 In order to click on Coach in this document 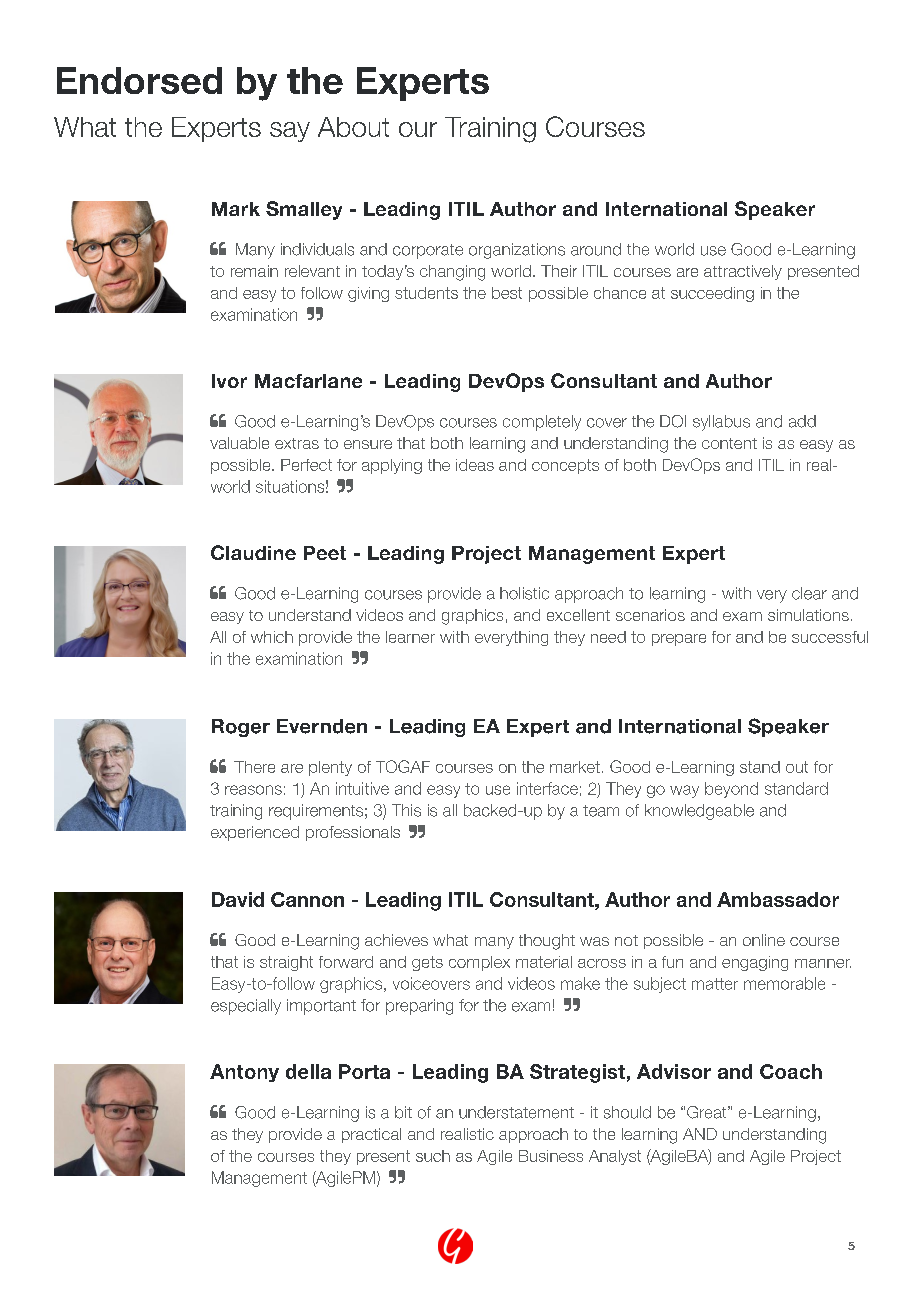, I will do `click(791, 1071)`.
